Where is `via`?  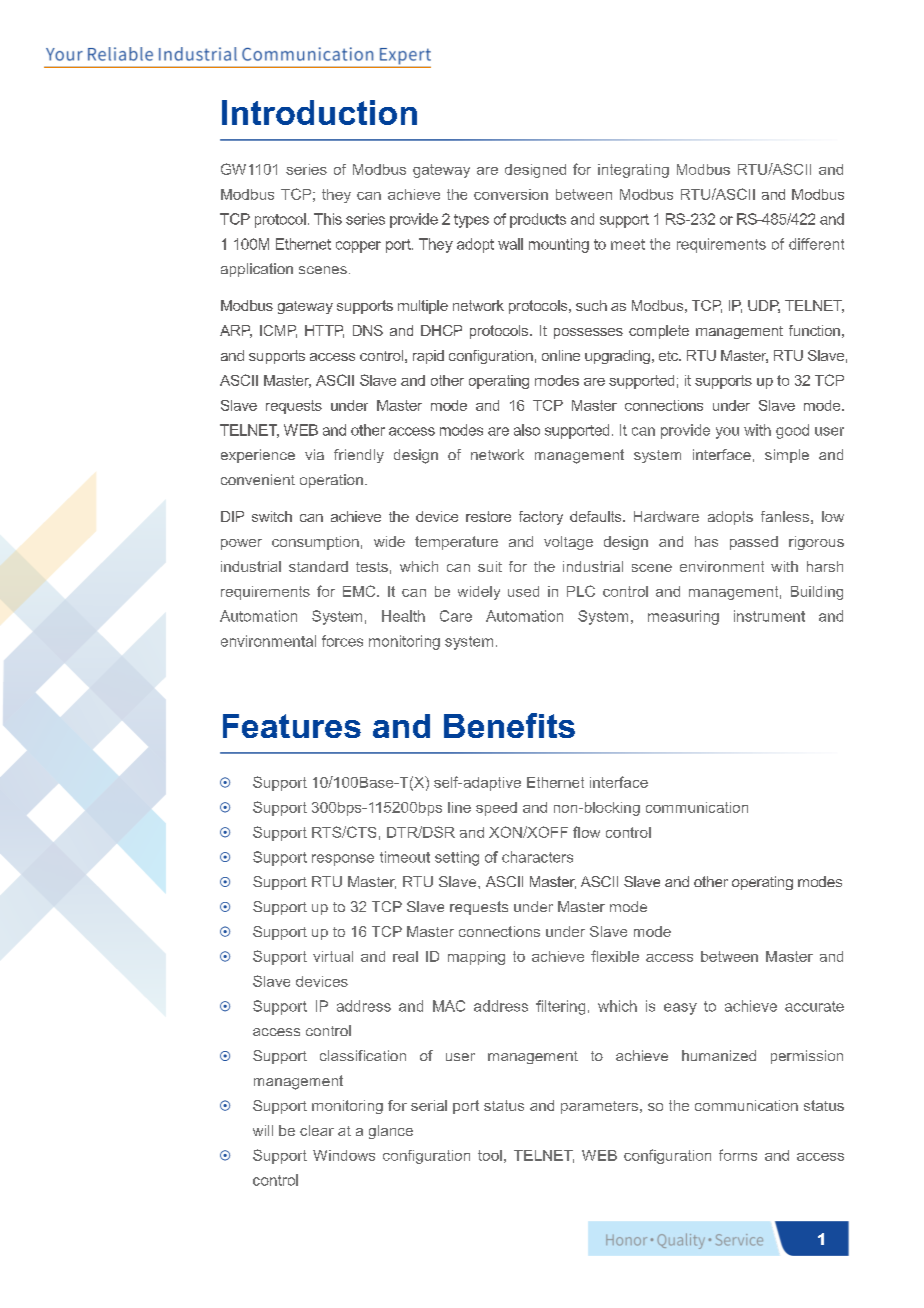
via is located at coordinates (314, 454).
